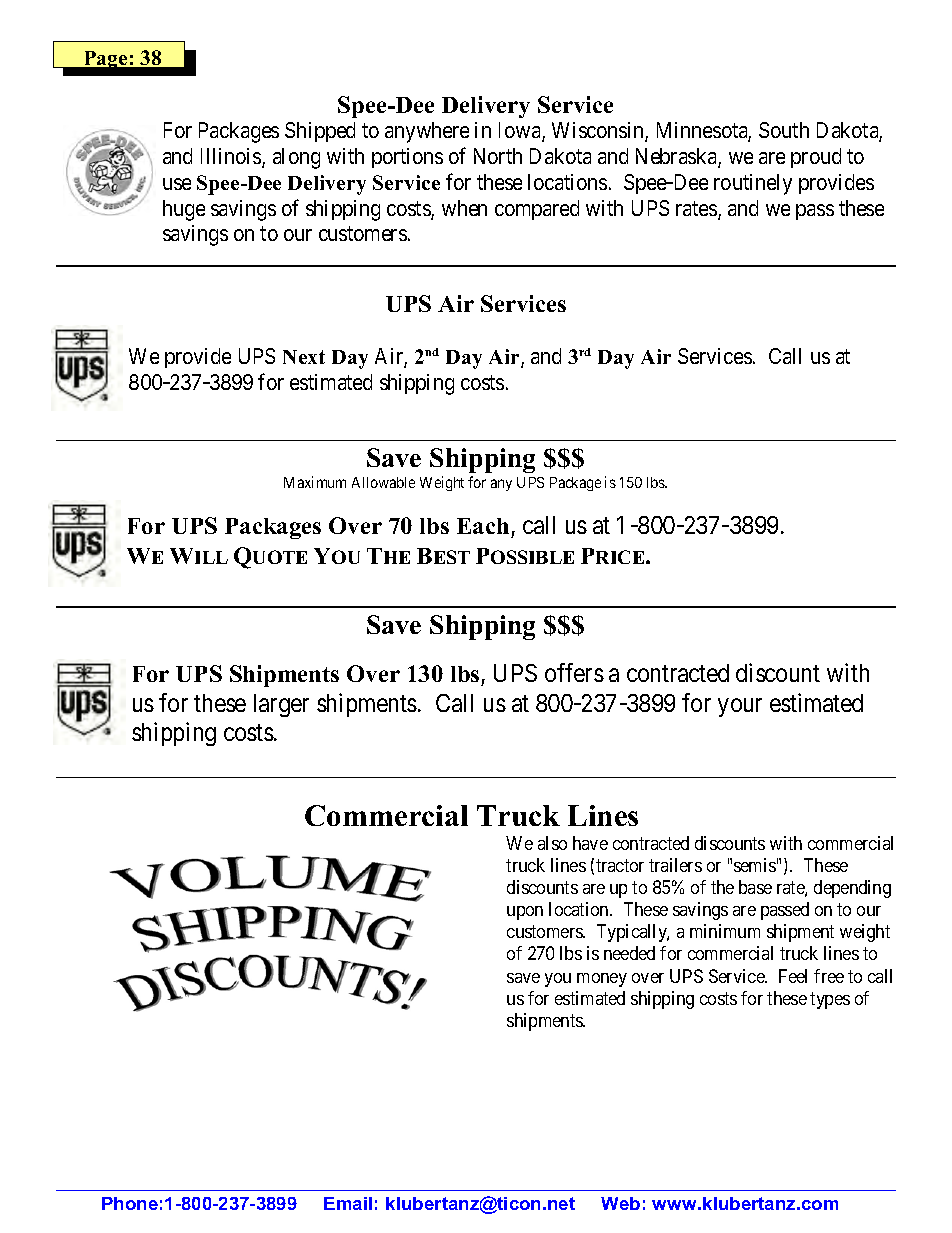  What do you see at coordinates (753, 184) in the screenshot?
I see `routinely` at bounding box center [753, 184].
